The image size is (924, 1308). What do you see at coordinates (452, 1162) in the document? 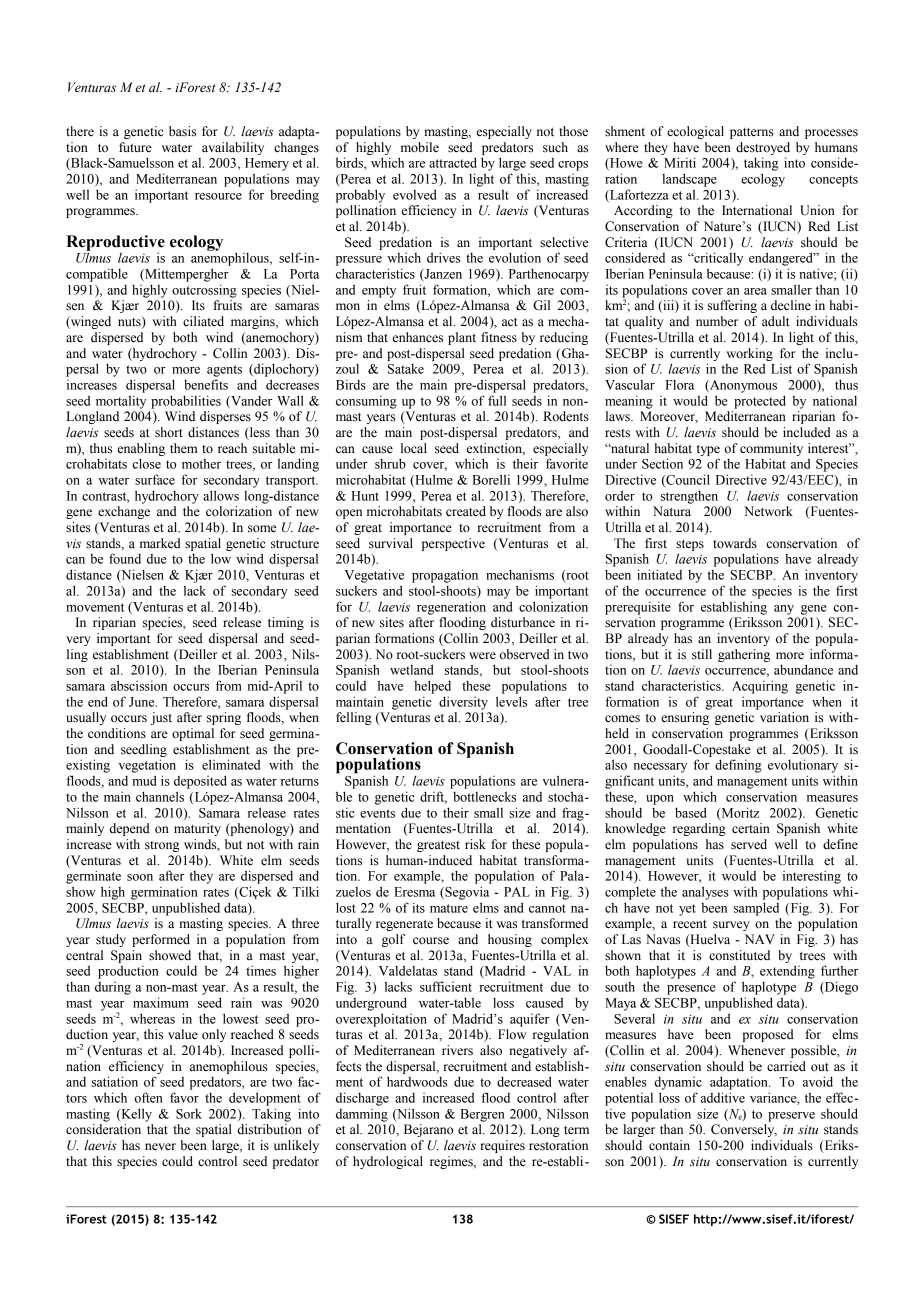
I see `regimes` at bounding box center [452, 1162].
